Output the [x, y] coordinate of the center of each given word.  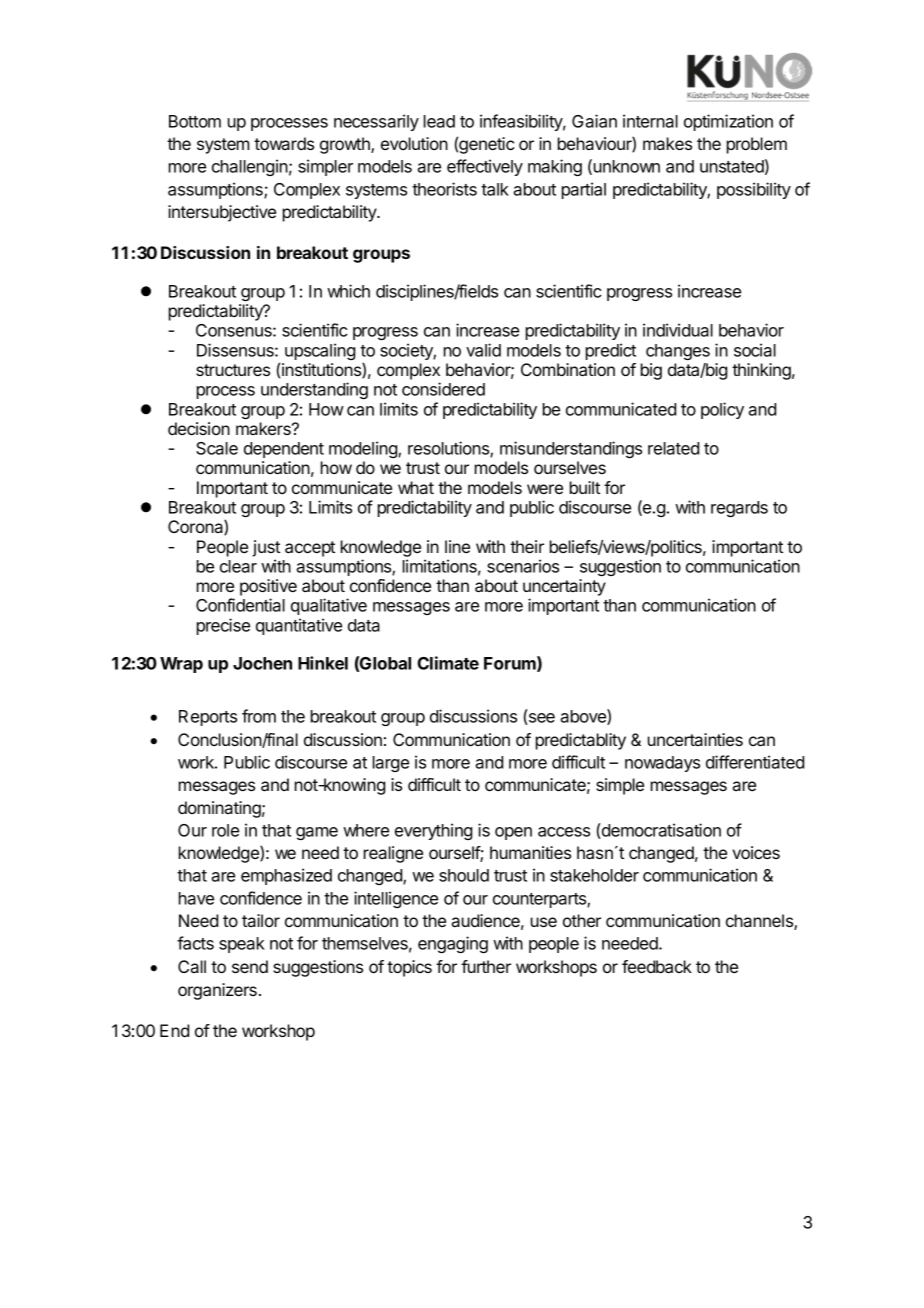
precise [223, 626]
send [250, 966]
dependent [284, 450]
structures [233, 370]
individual [678, 330]
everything [433, 831]
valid [483, 350]
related [673, 448]
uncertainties [695, 739]
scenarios [523, 566]
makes [667, 143]
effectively [485, 167]
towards [284, 143]
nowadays [662, 764]
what [416, 487]
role [225, 830]
